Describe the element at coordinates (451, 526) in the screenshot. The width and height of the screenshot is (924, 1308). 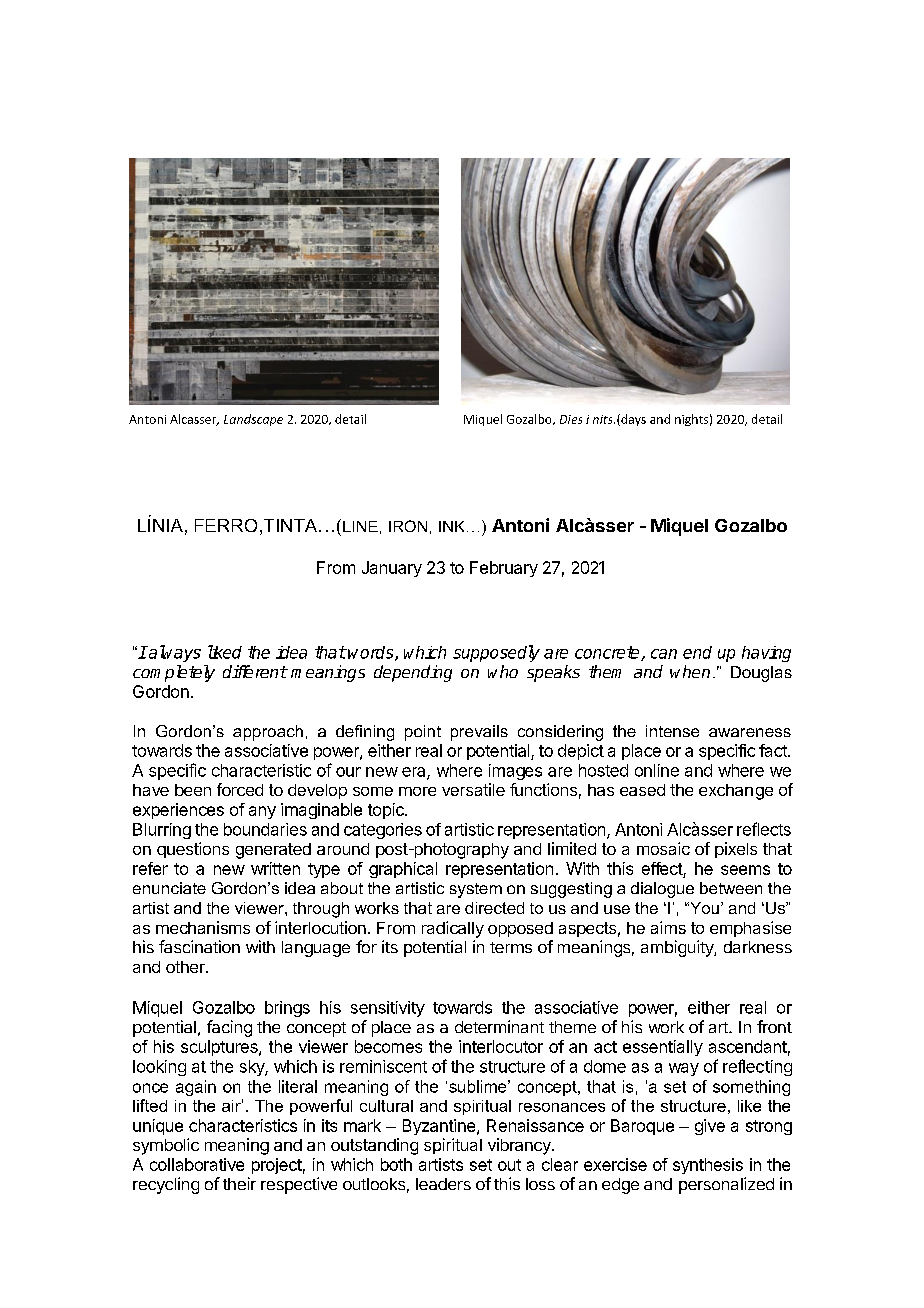
I see `INK` at that location.
